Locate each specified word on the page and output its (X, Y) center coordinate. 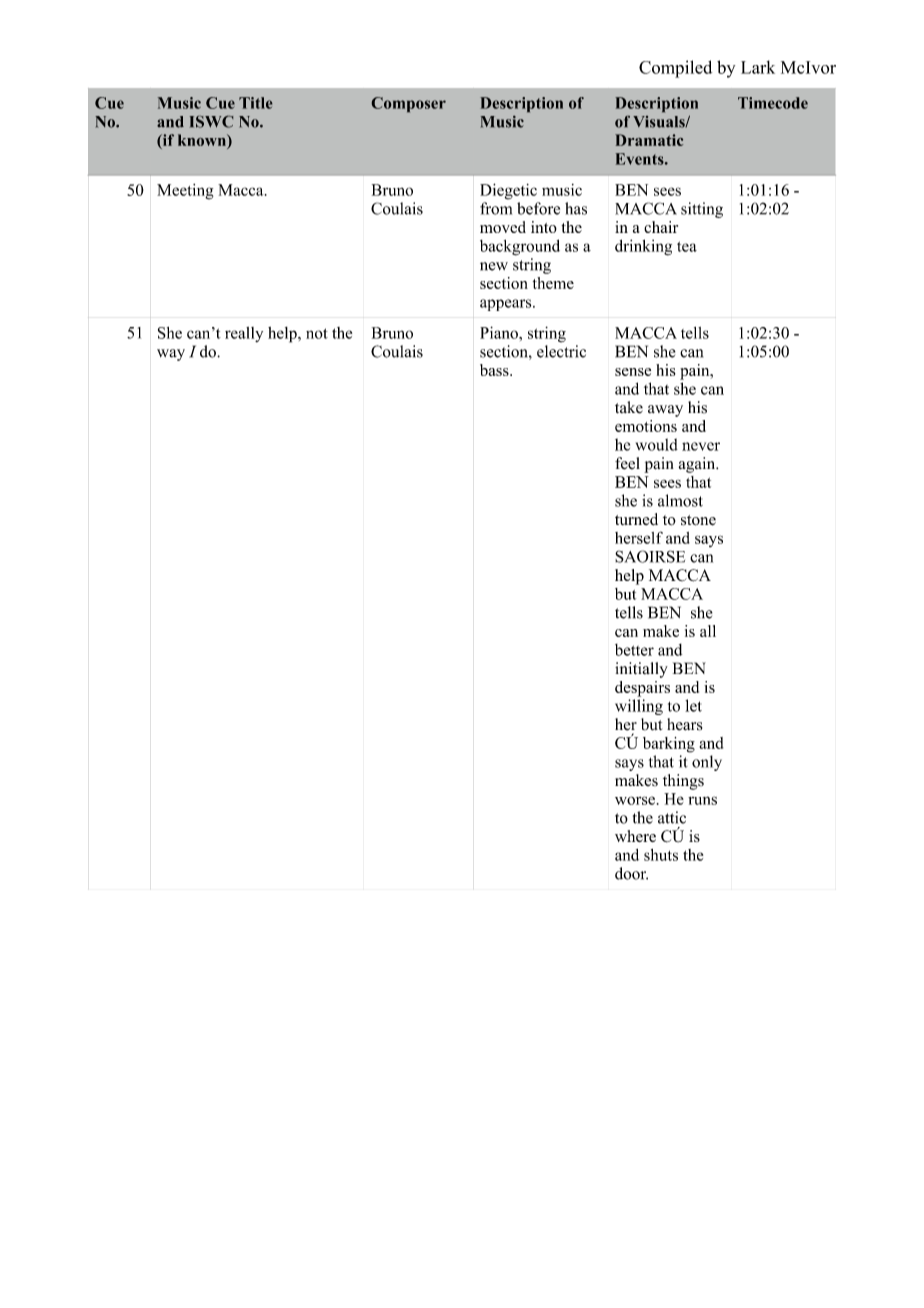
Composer (409, 104)
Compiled (675, 69)
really (244, 334)
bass (495, 370)
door (631, 873)
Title (256, 103)
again (698, 465)
